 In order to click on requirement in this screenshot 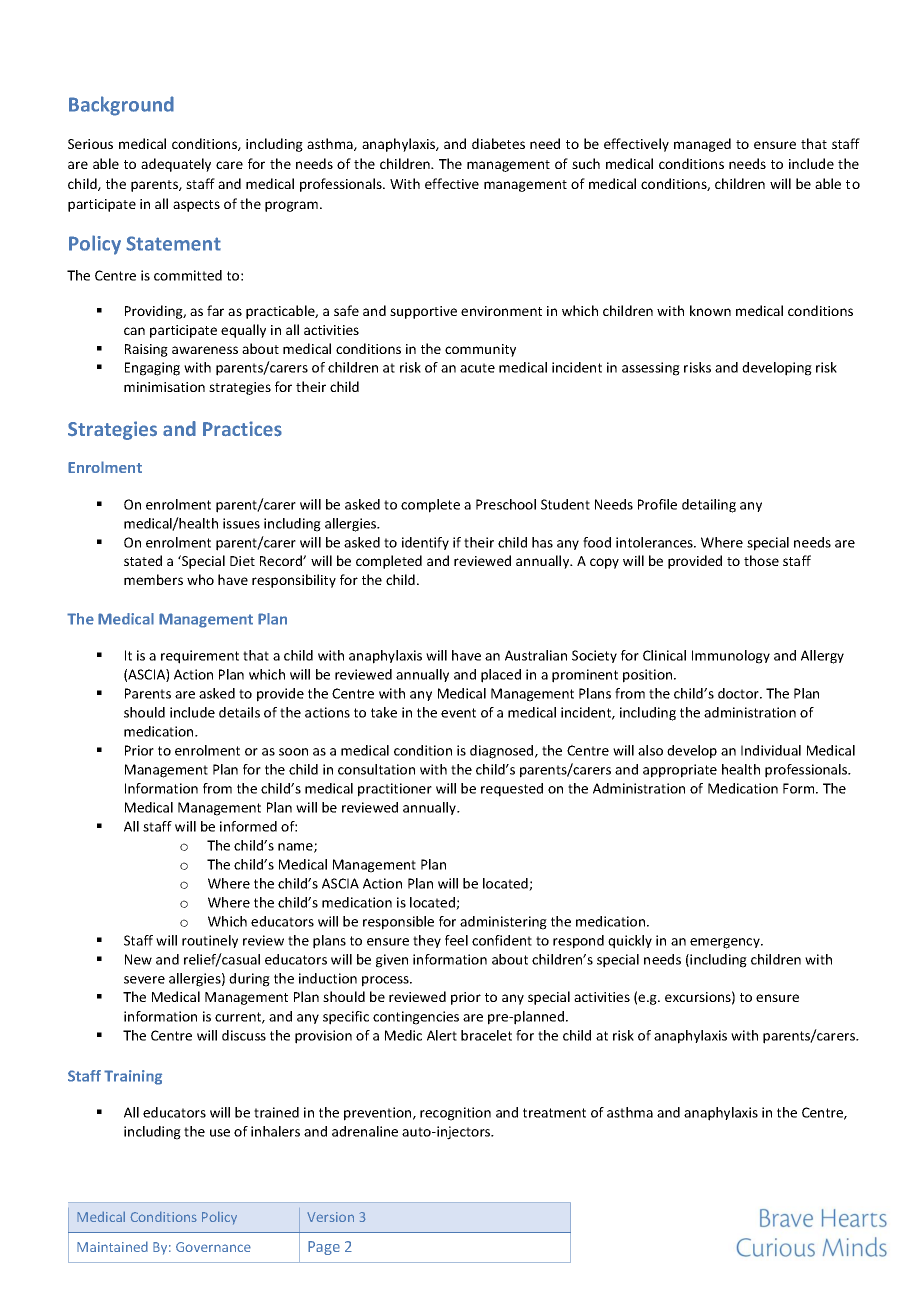, I will do `click(200, 657)`.
